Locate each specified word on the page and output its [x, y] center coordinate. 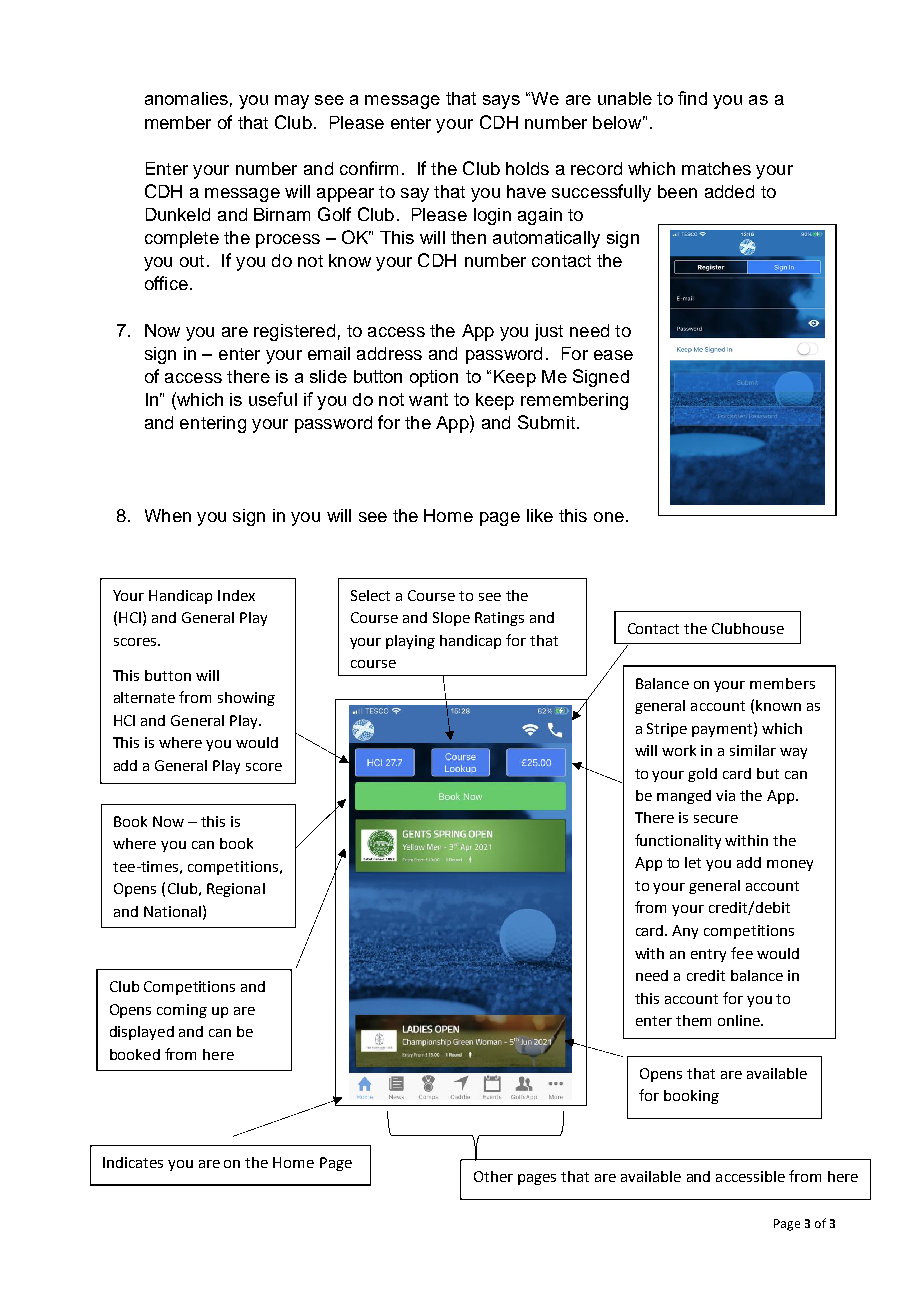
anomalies [186, 98]
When [168, 515]
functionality [678, 841]
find [692, 98]
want [428, 399]
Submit [546, 422]
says [501, 102]
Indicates [133, 1162]
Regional [236, 890]
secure [716, 819]
